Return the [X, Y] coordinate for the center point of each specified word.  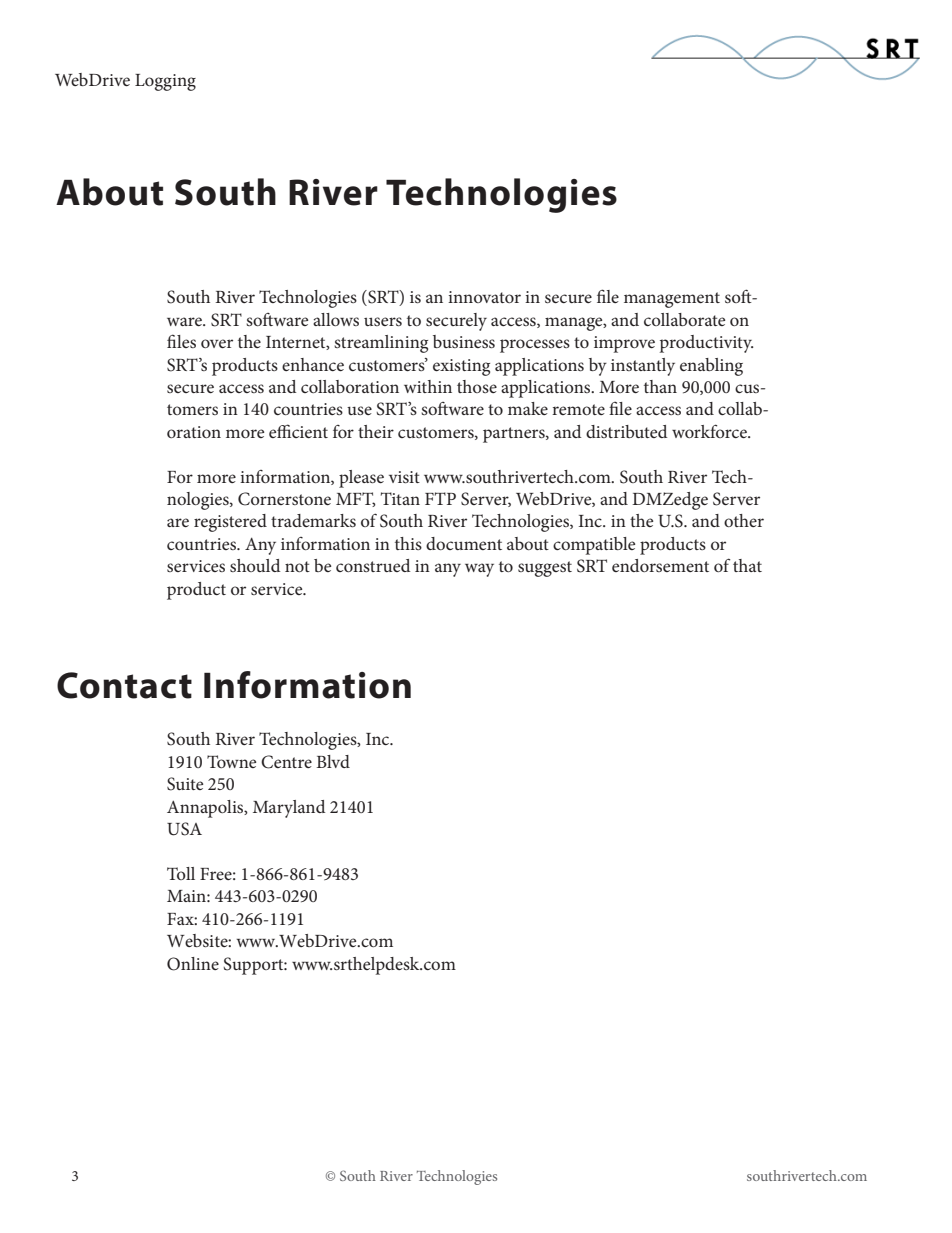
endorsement [660, 565]
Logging [165, 82]
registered [230, 523]
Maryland [289, 809]
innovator [484, 297]
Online [193, 964]
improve [624, 344]
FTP [440, 498]
